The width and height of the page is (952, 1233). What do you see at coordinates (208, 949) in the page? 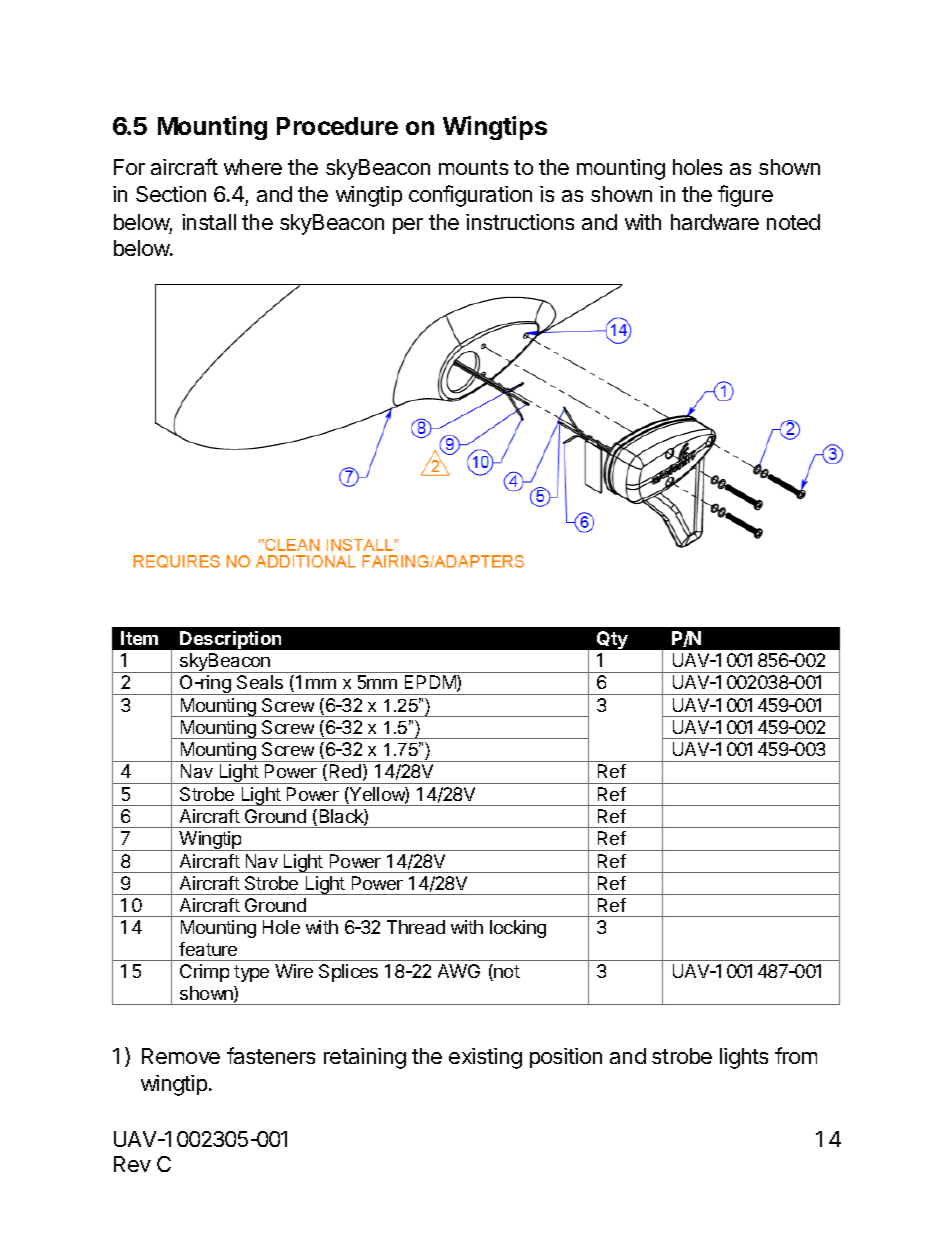
I see `feature` at bounding box center [208, 949].
